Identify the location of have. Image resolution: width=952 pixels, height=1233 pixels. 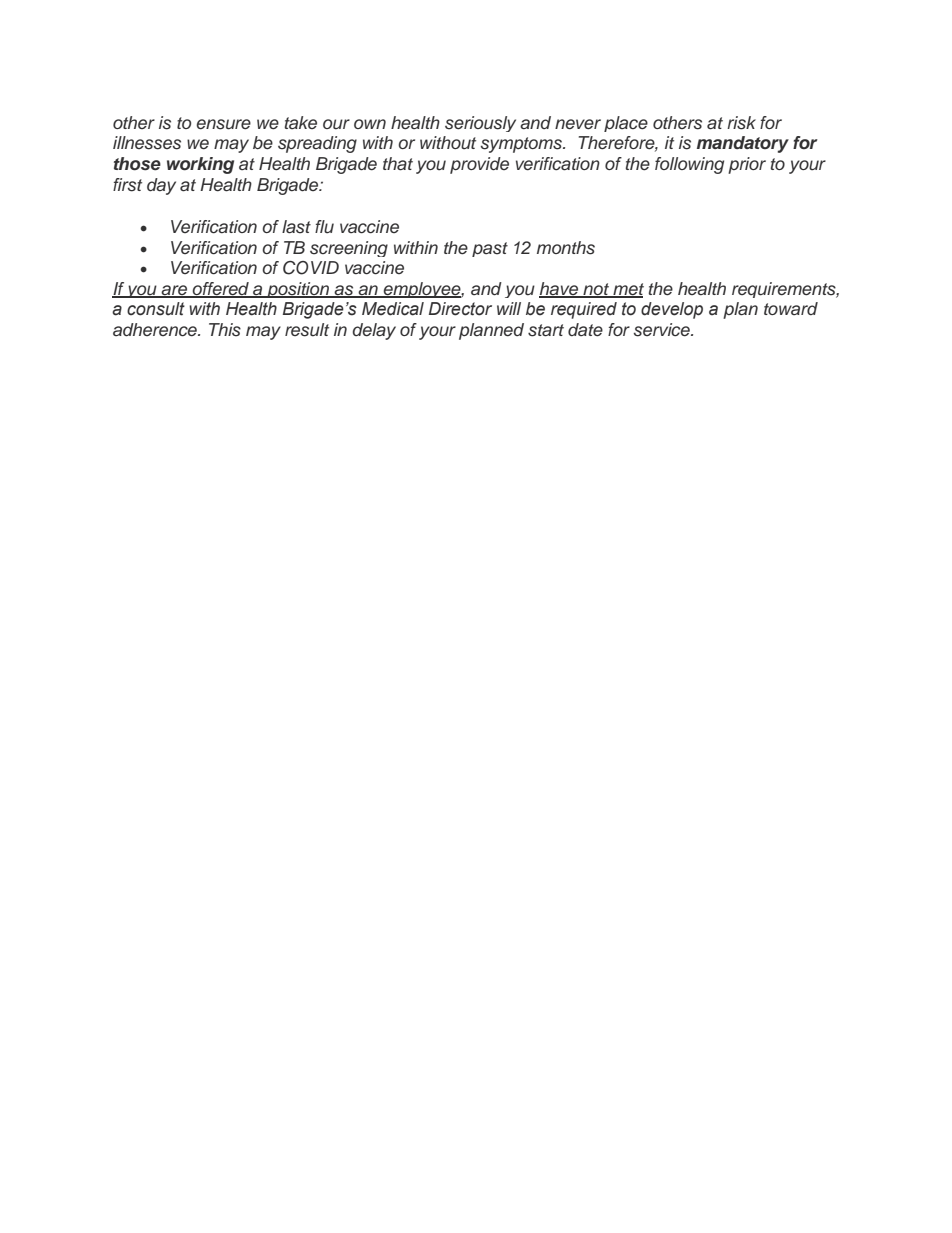
(559, 290).
